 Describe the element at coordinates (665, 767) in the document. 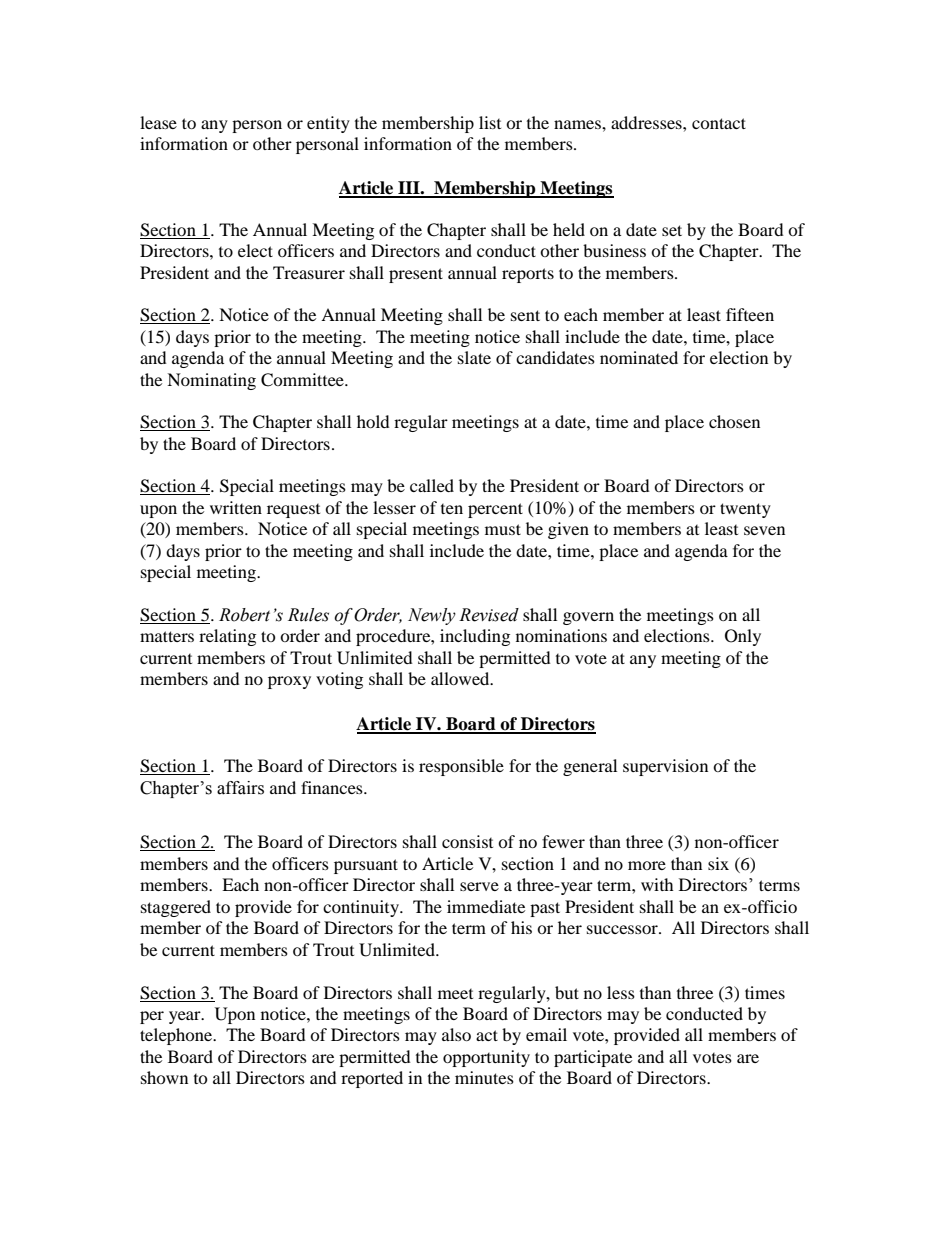

I see `supervision` at that location.
